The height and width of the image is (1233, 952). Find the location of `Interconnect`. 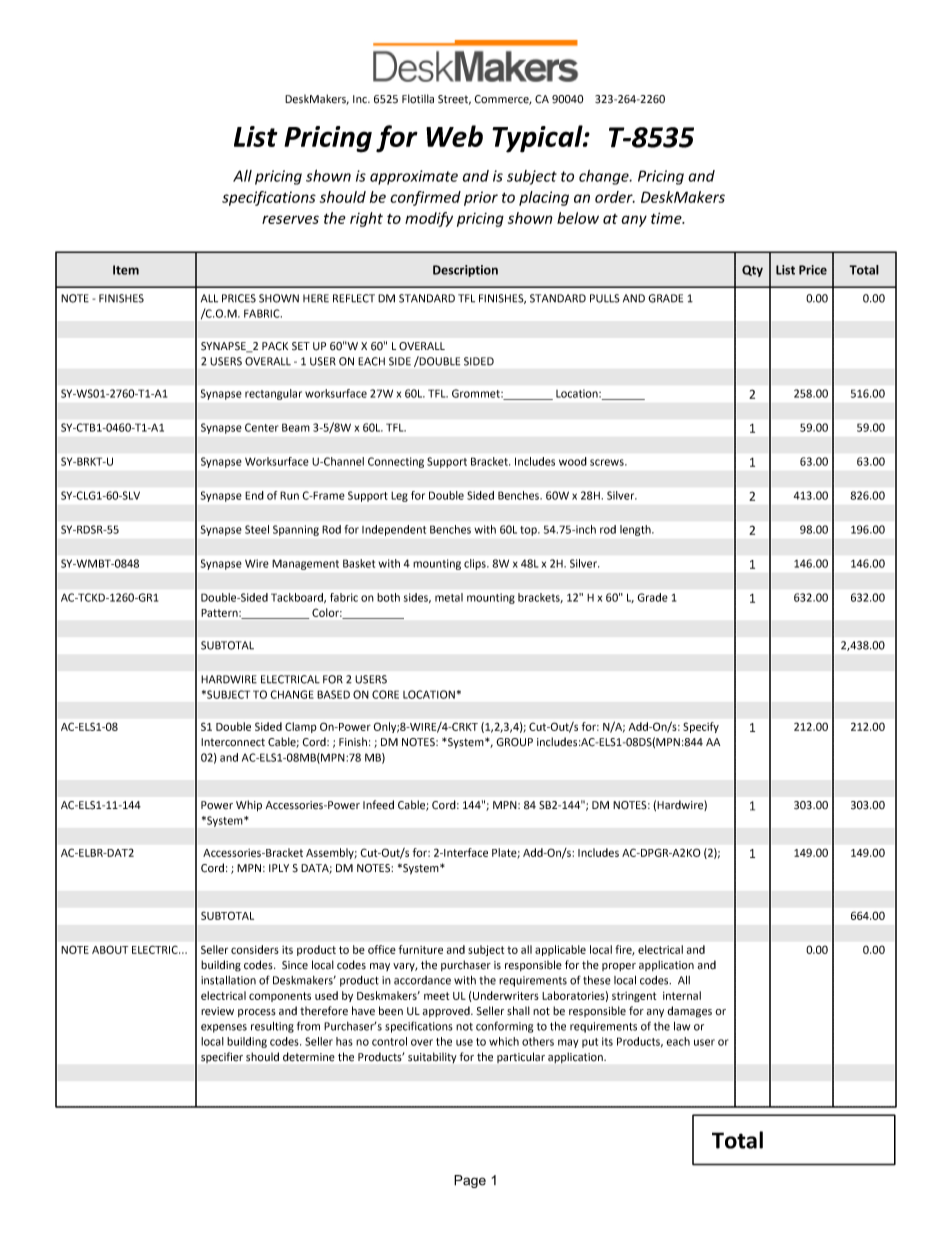

Interconnect is located at coordinates (233, 742).
